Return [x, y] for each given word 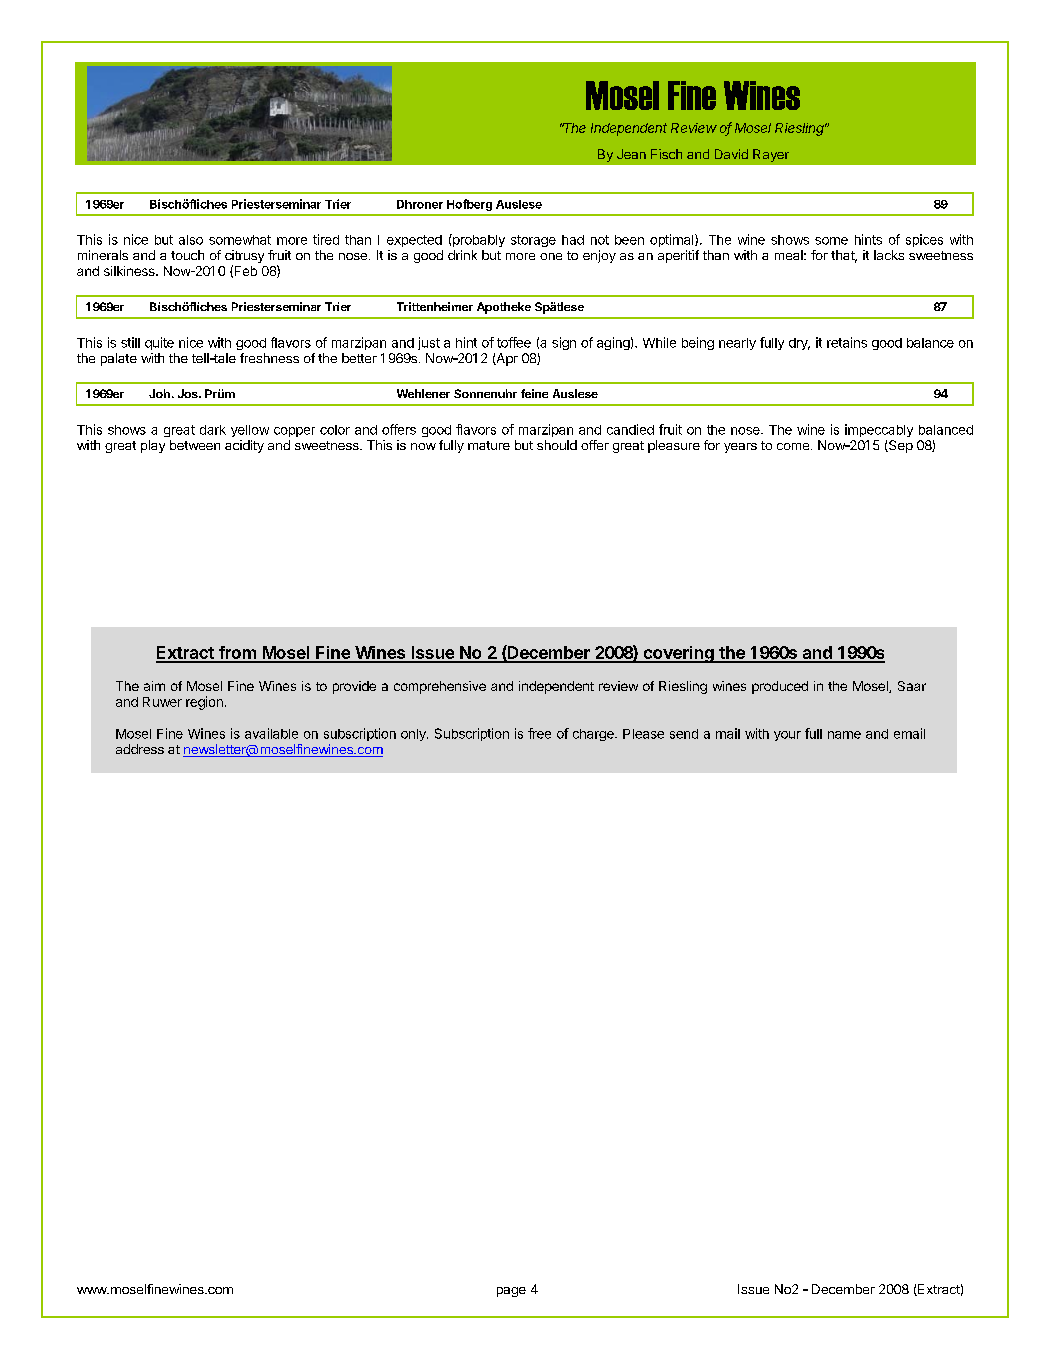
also [191, 240]
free [539, 733]
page [511, 1292]
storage [533, 241]
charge [594, 735]
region [204, 703]
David [731, 154]
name [844, 735]
